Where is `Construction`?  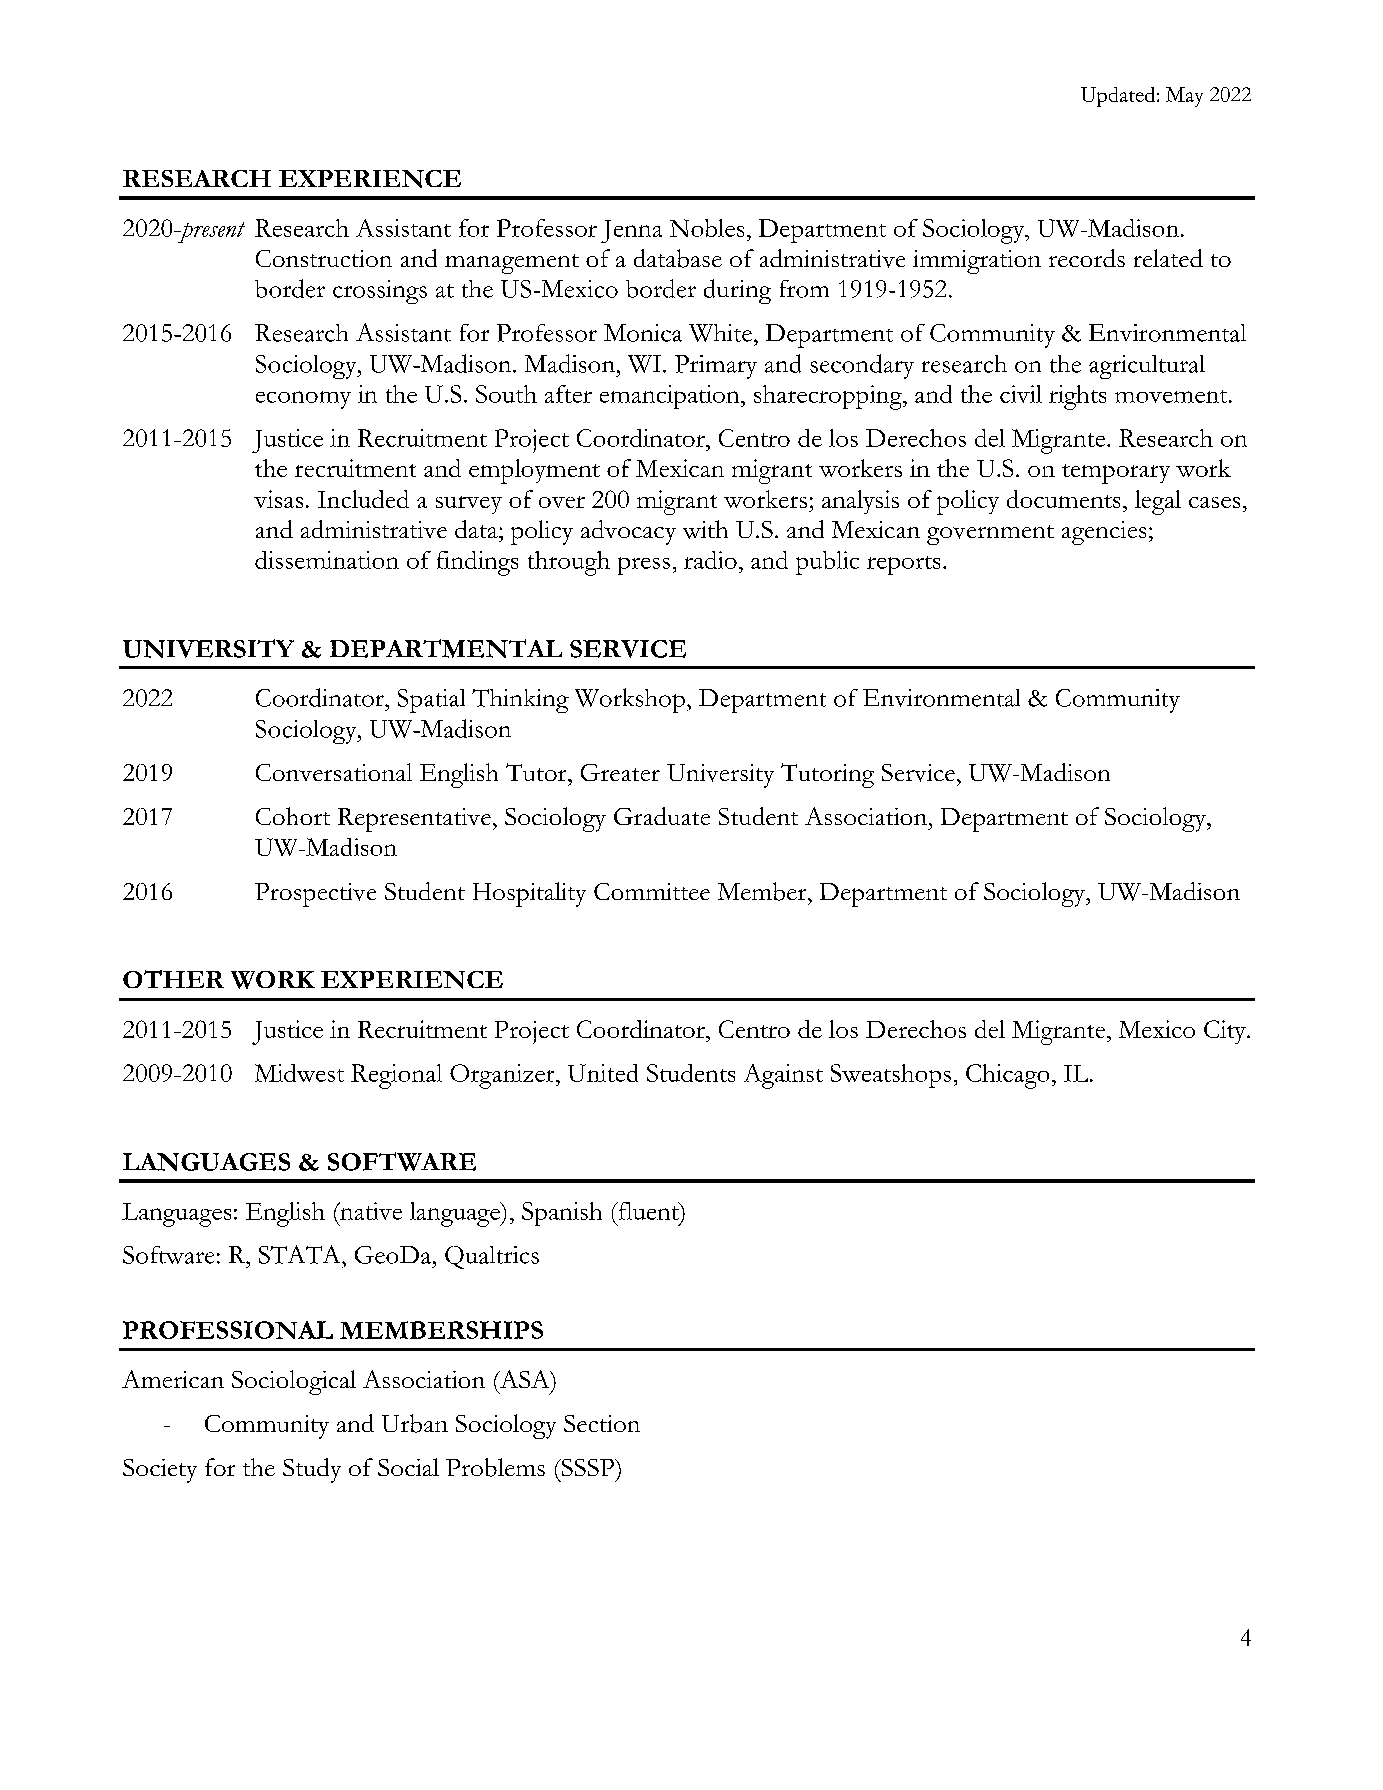
Construction is located at coordinates (324, 258).
